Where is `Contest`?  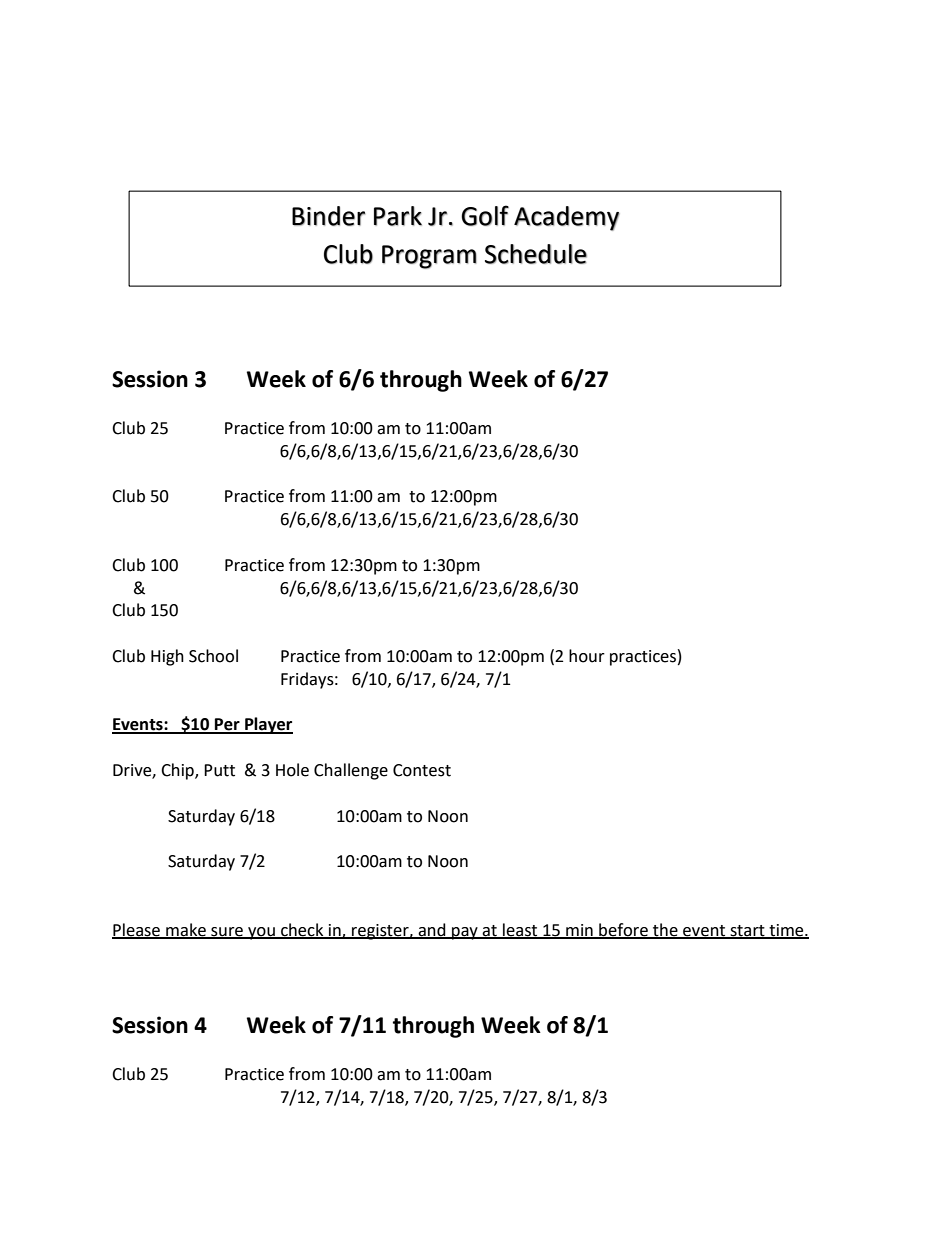
Contest is located at coordinates (422, 770).
